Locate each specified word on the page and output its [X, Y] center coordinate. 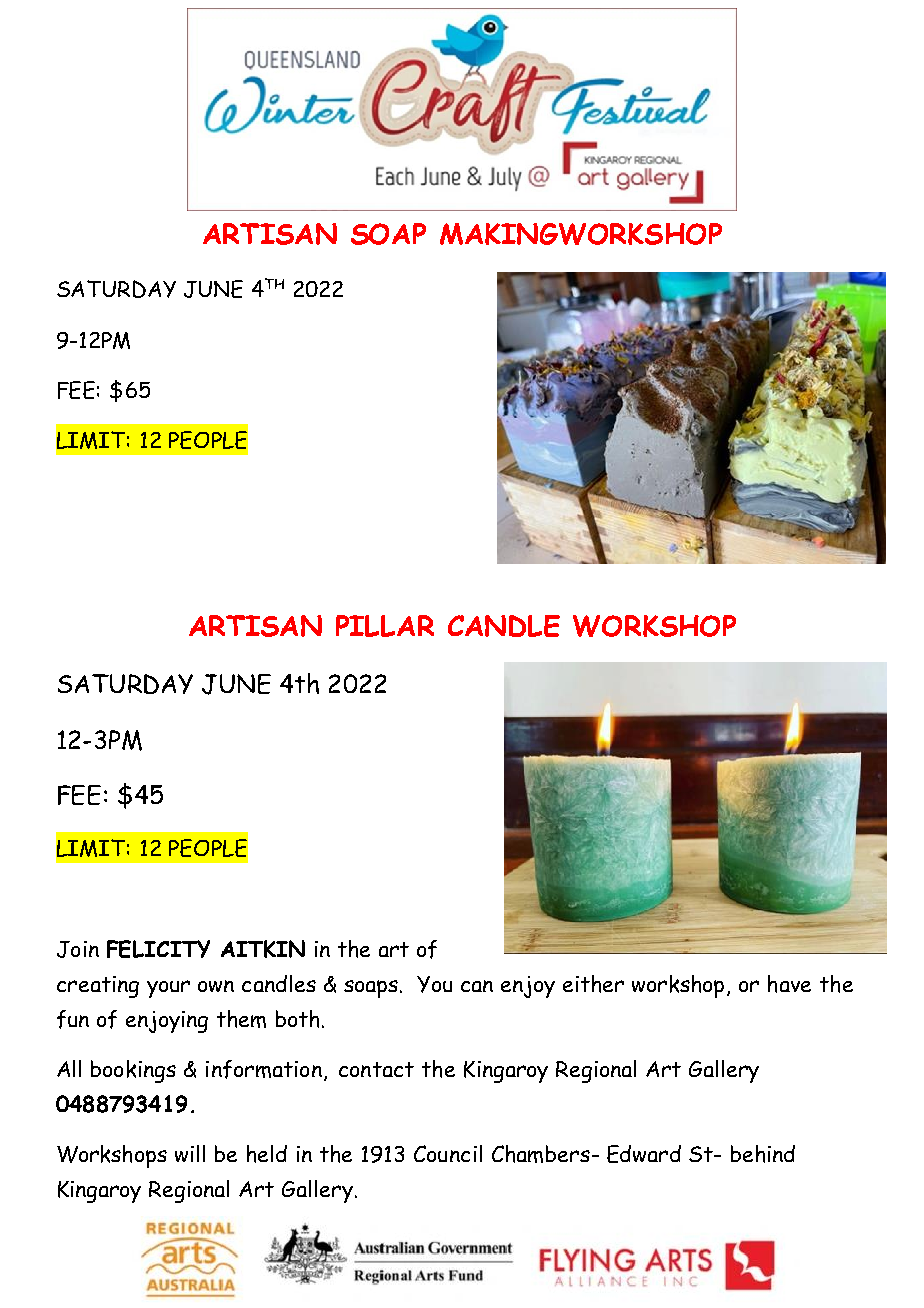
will [190, 1153]
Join [78, 949]
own [216, 986]
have [789, 984]
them [241, 1019]
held [267, 1154]
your [168, 989]
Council [448, 1153]
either [593, 984]
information [264, 1069]
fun [73, 1019]
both [297, 1019]
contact [376, 1069]
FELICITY [158, 949]
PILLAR [385, 626]
